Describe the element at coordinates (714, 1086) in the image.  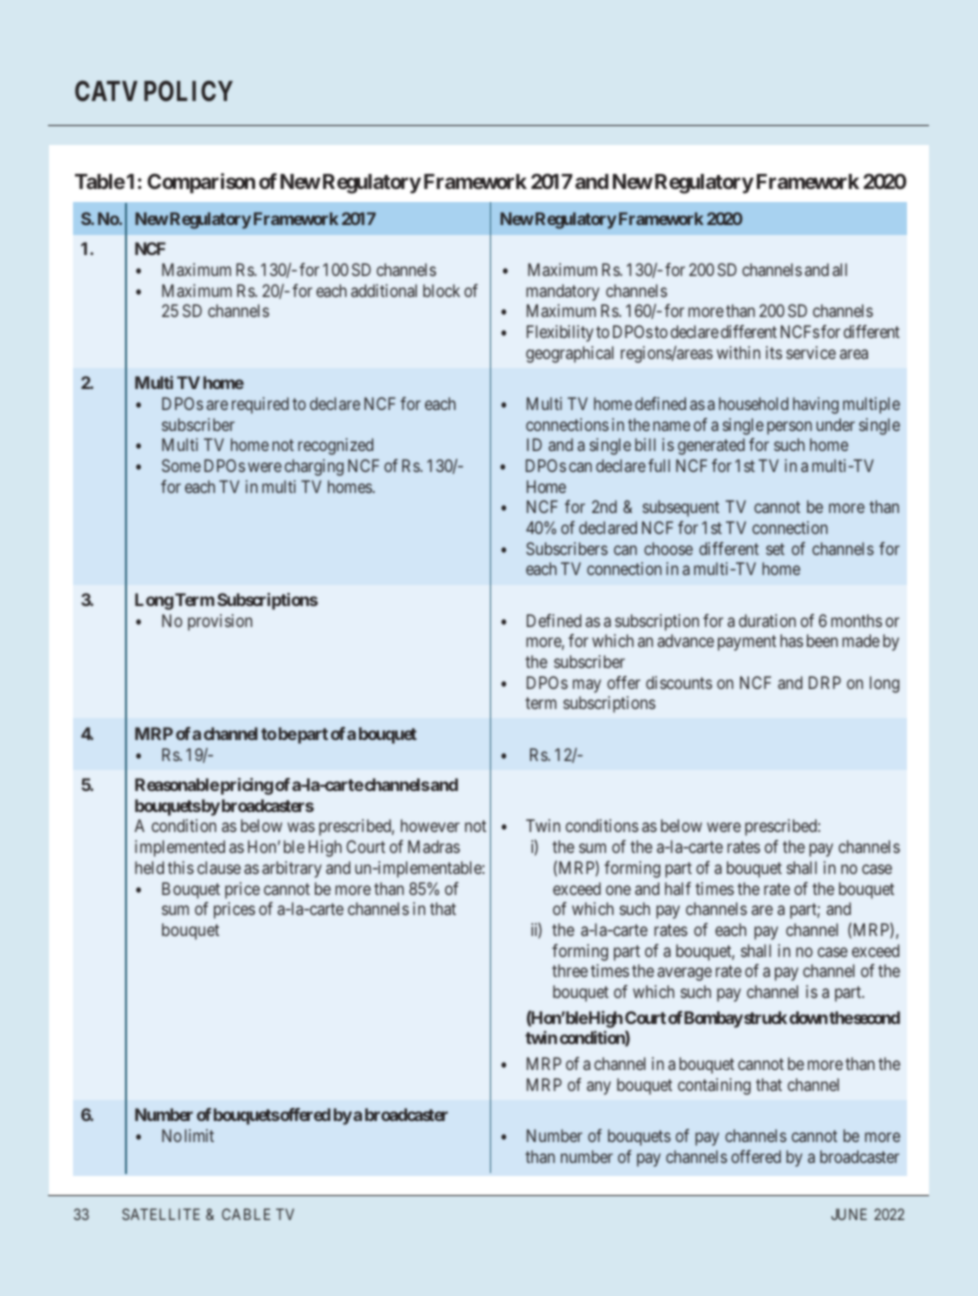
I see `containing` at that location.
